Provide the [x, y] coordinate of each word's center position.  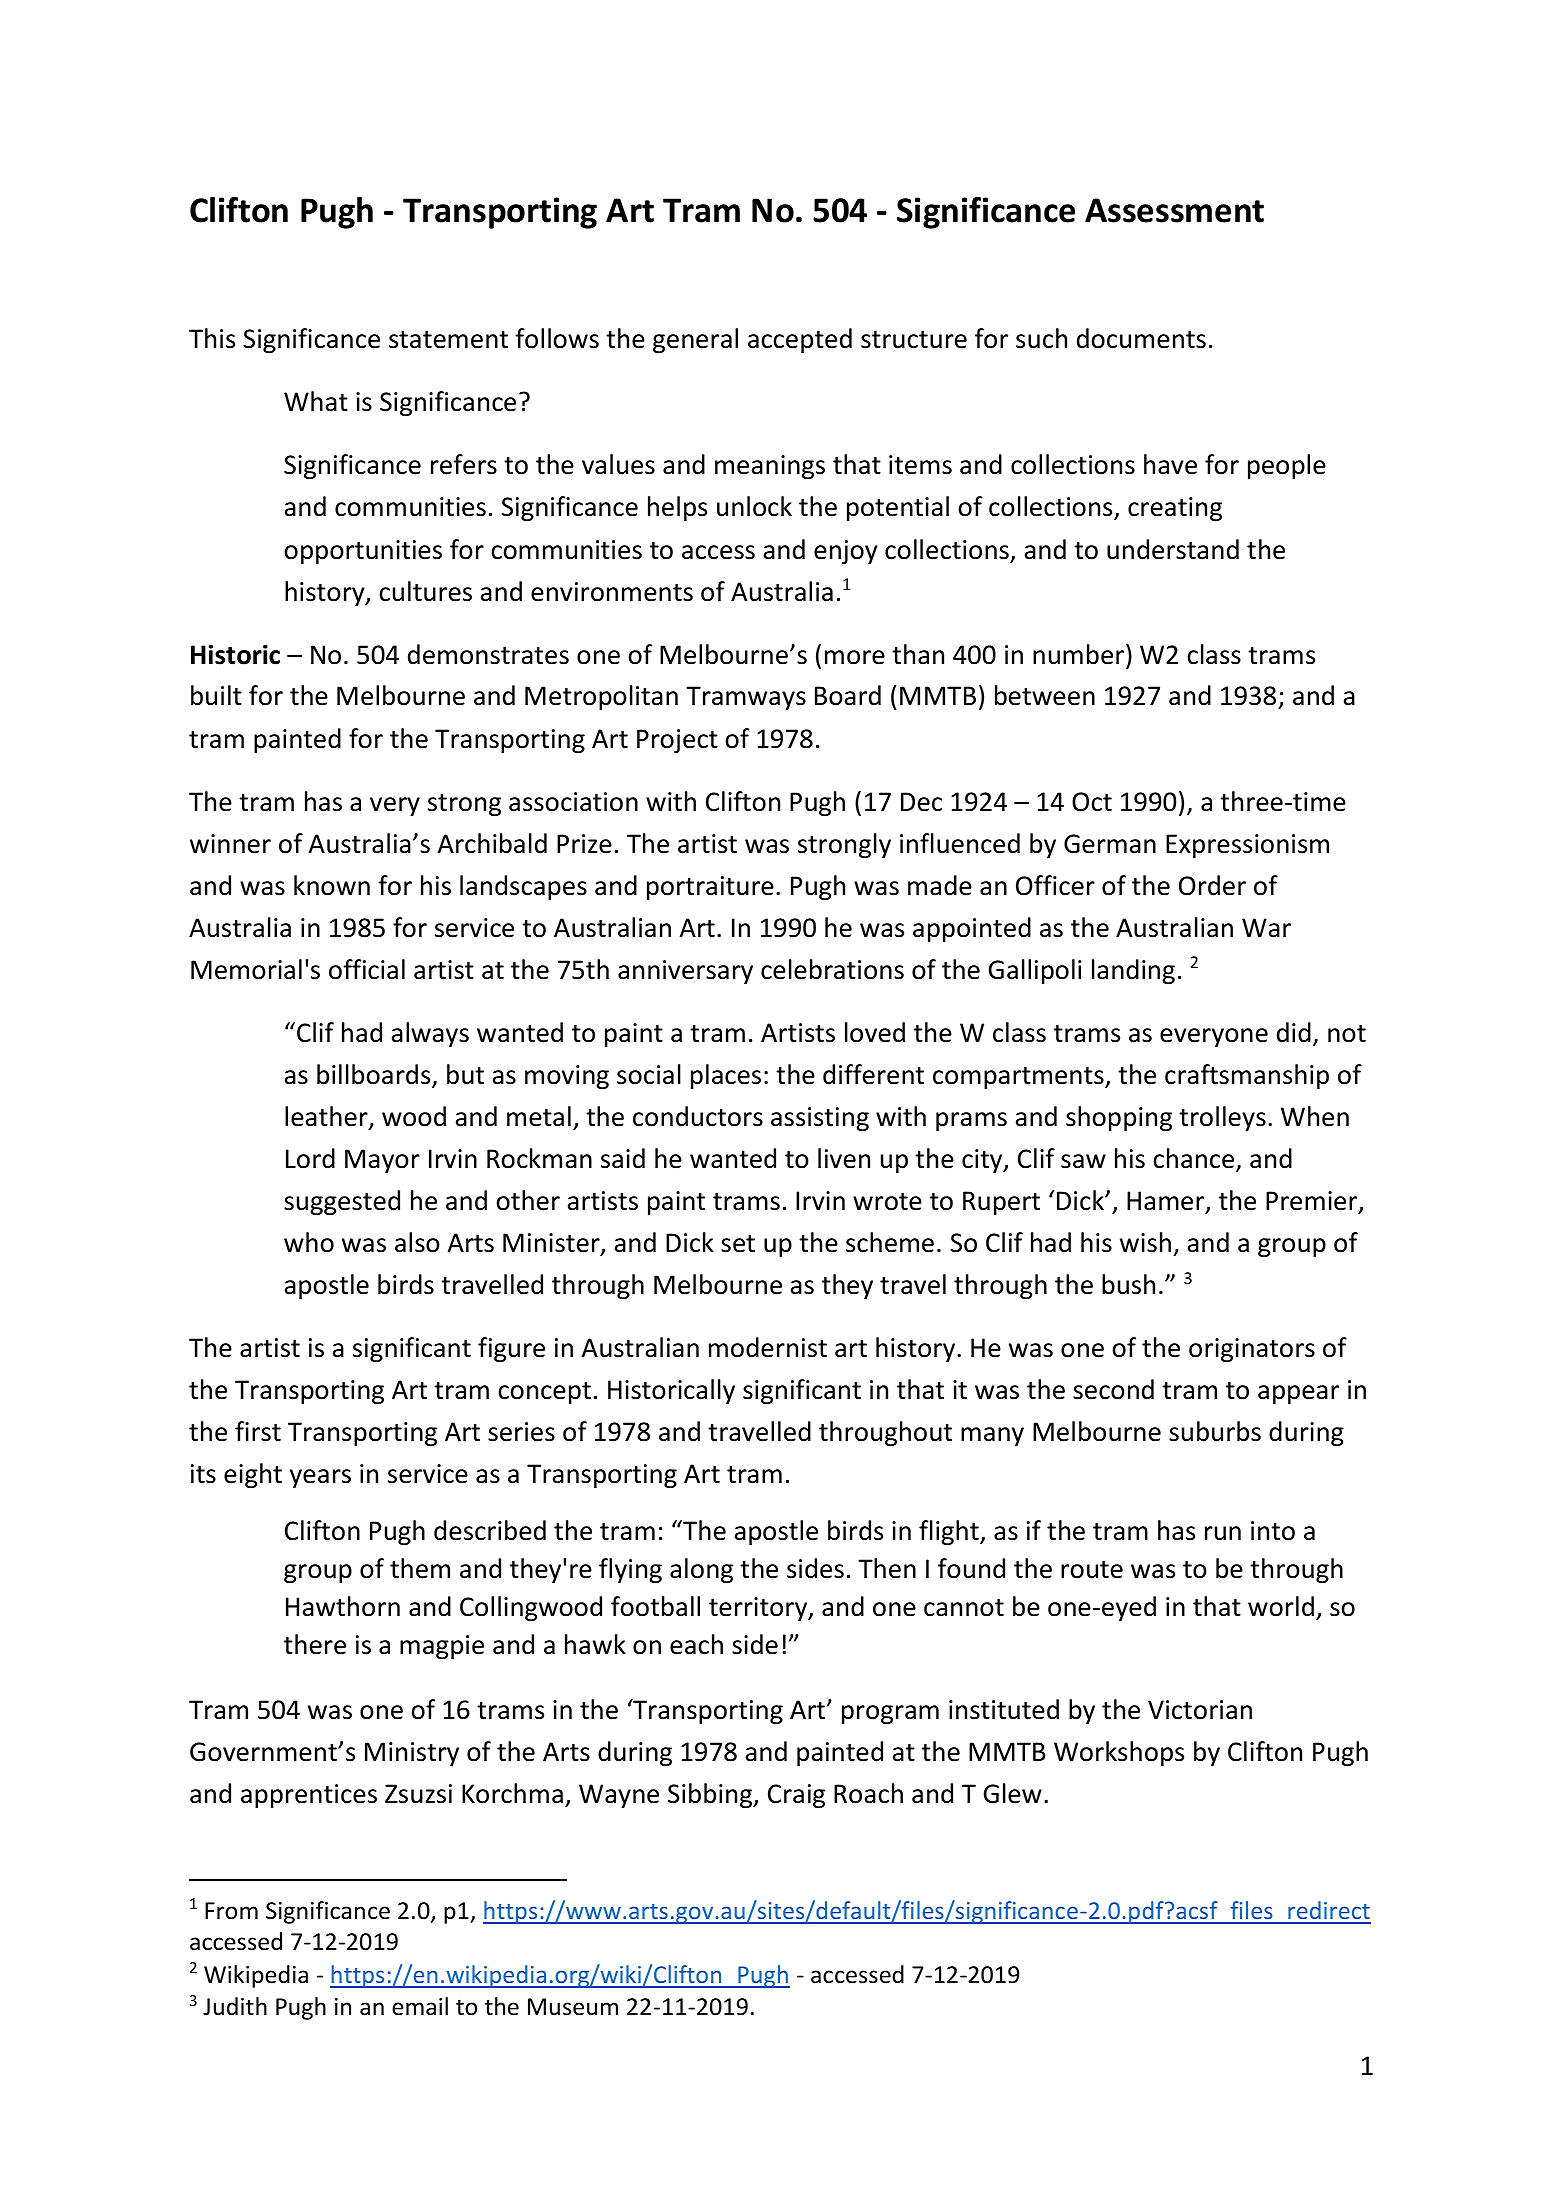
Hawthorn [343, 1606]
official [367, 969]
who [309, 1242]
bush [1128, 1284]
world [1281, 1606]
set [738, 1244]
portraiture [710, 888]
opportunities [363, 552]
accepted [800, 340]
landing [1133, 971]
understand [1173, 549]
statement [448, 340]
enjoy [846, 552]
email [420, 2006]
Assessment [1174, 210]
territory [759, 1609]
